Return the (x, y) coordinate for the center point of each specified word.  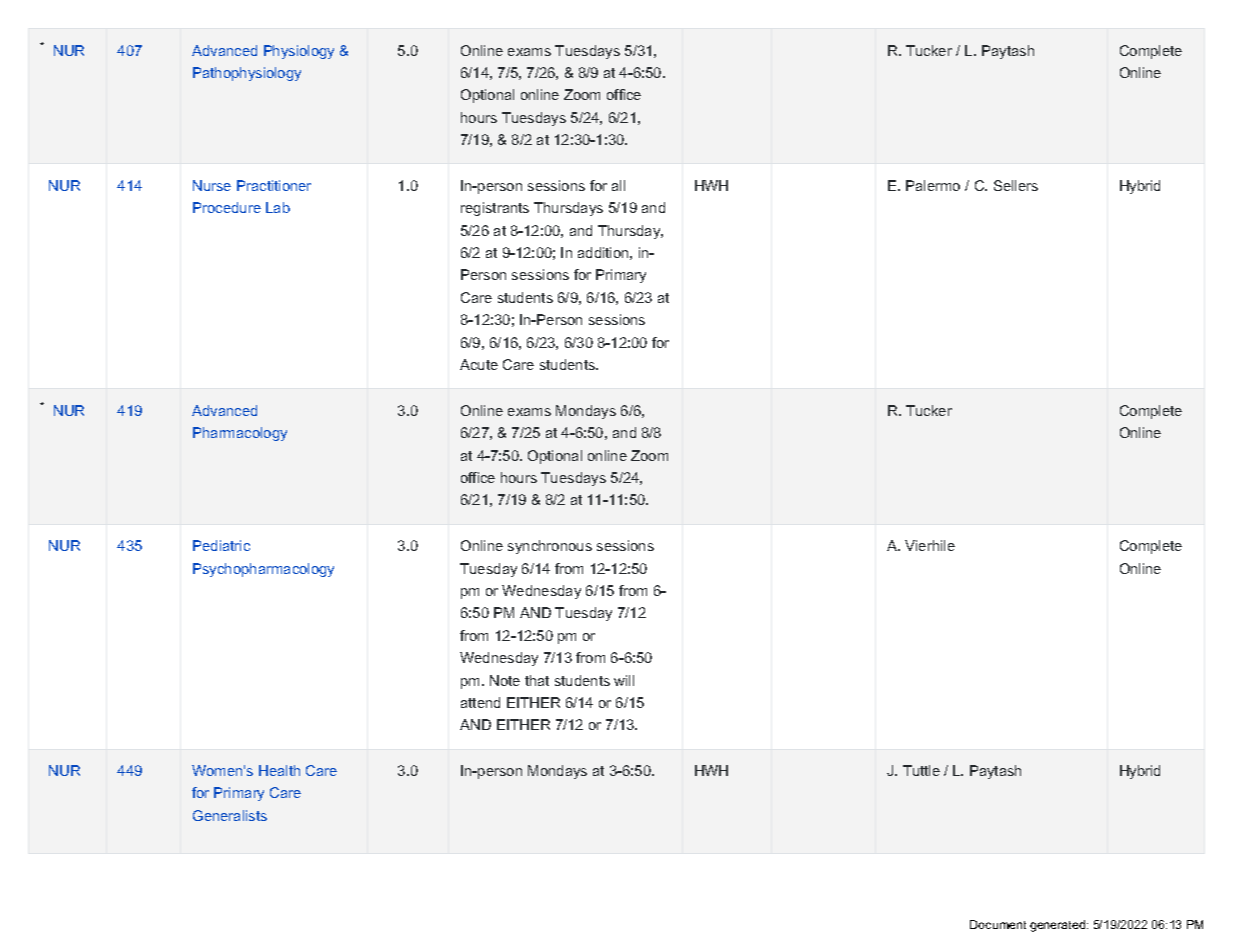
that (537, 680)
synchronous (550, 547)
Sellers (1016, 185)
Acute (479, 364)
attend (480, 702)
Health (279, 770)
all (618, 185)
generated (1059, 926)
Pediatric (221, 545)
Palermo (933, 185)
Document (998, 924)
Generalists (230, 815)
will (624, 680)
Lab (278, 207)
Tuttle (921, 770)
